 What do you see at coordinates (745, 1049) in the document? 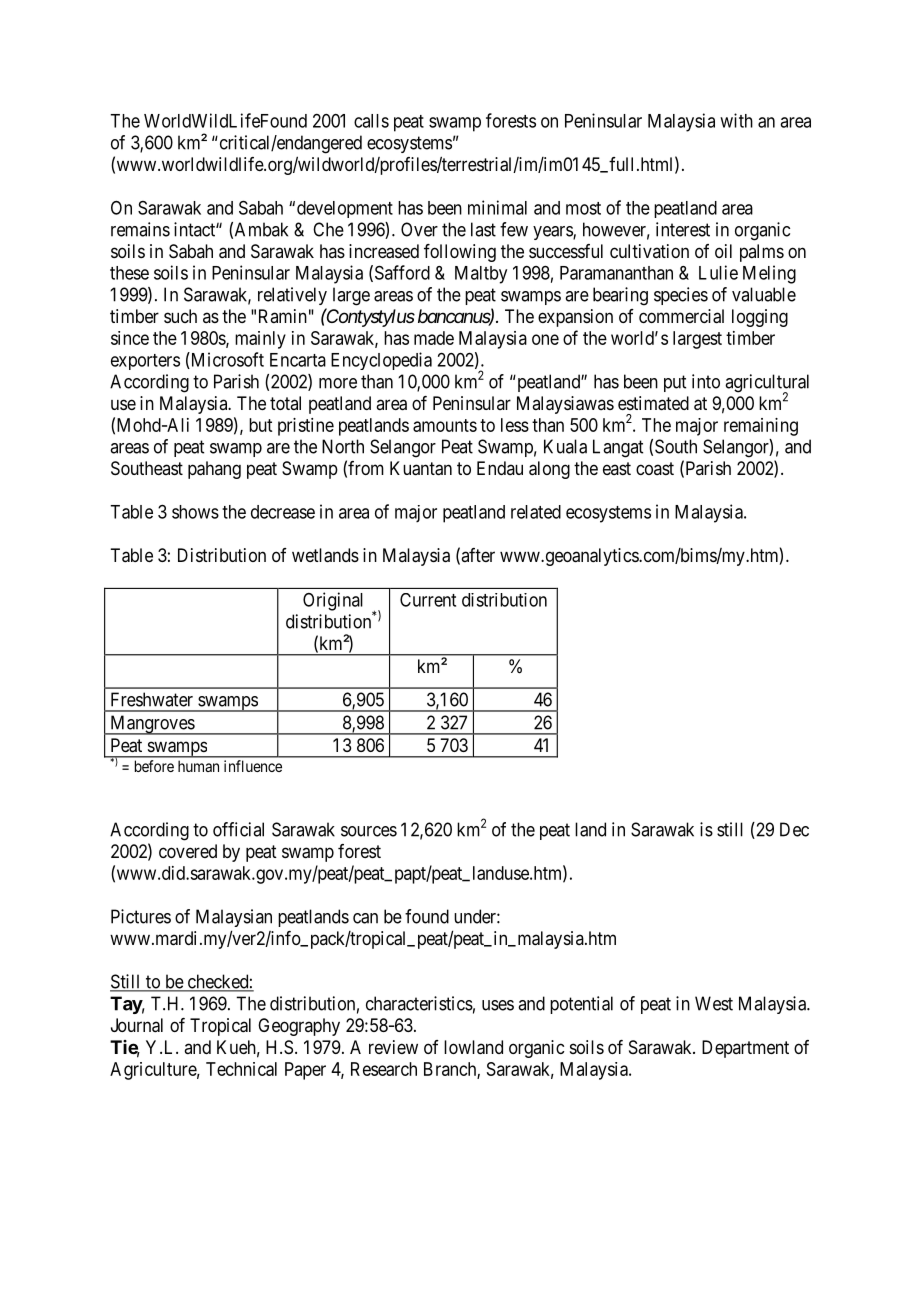
I see `Department` at bounding box center [745, 1049].
